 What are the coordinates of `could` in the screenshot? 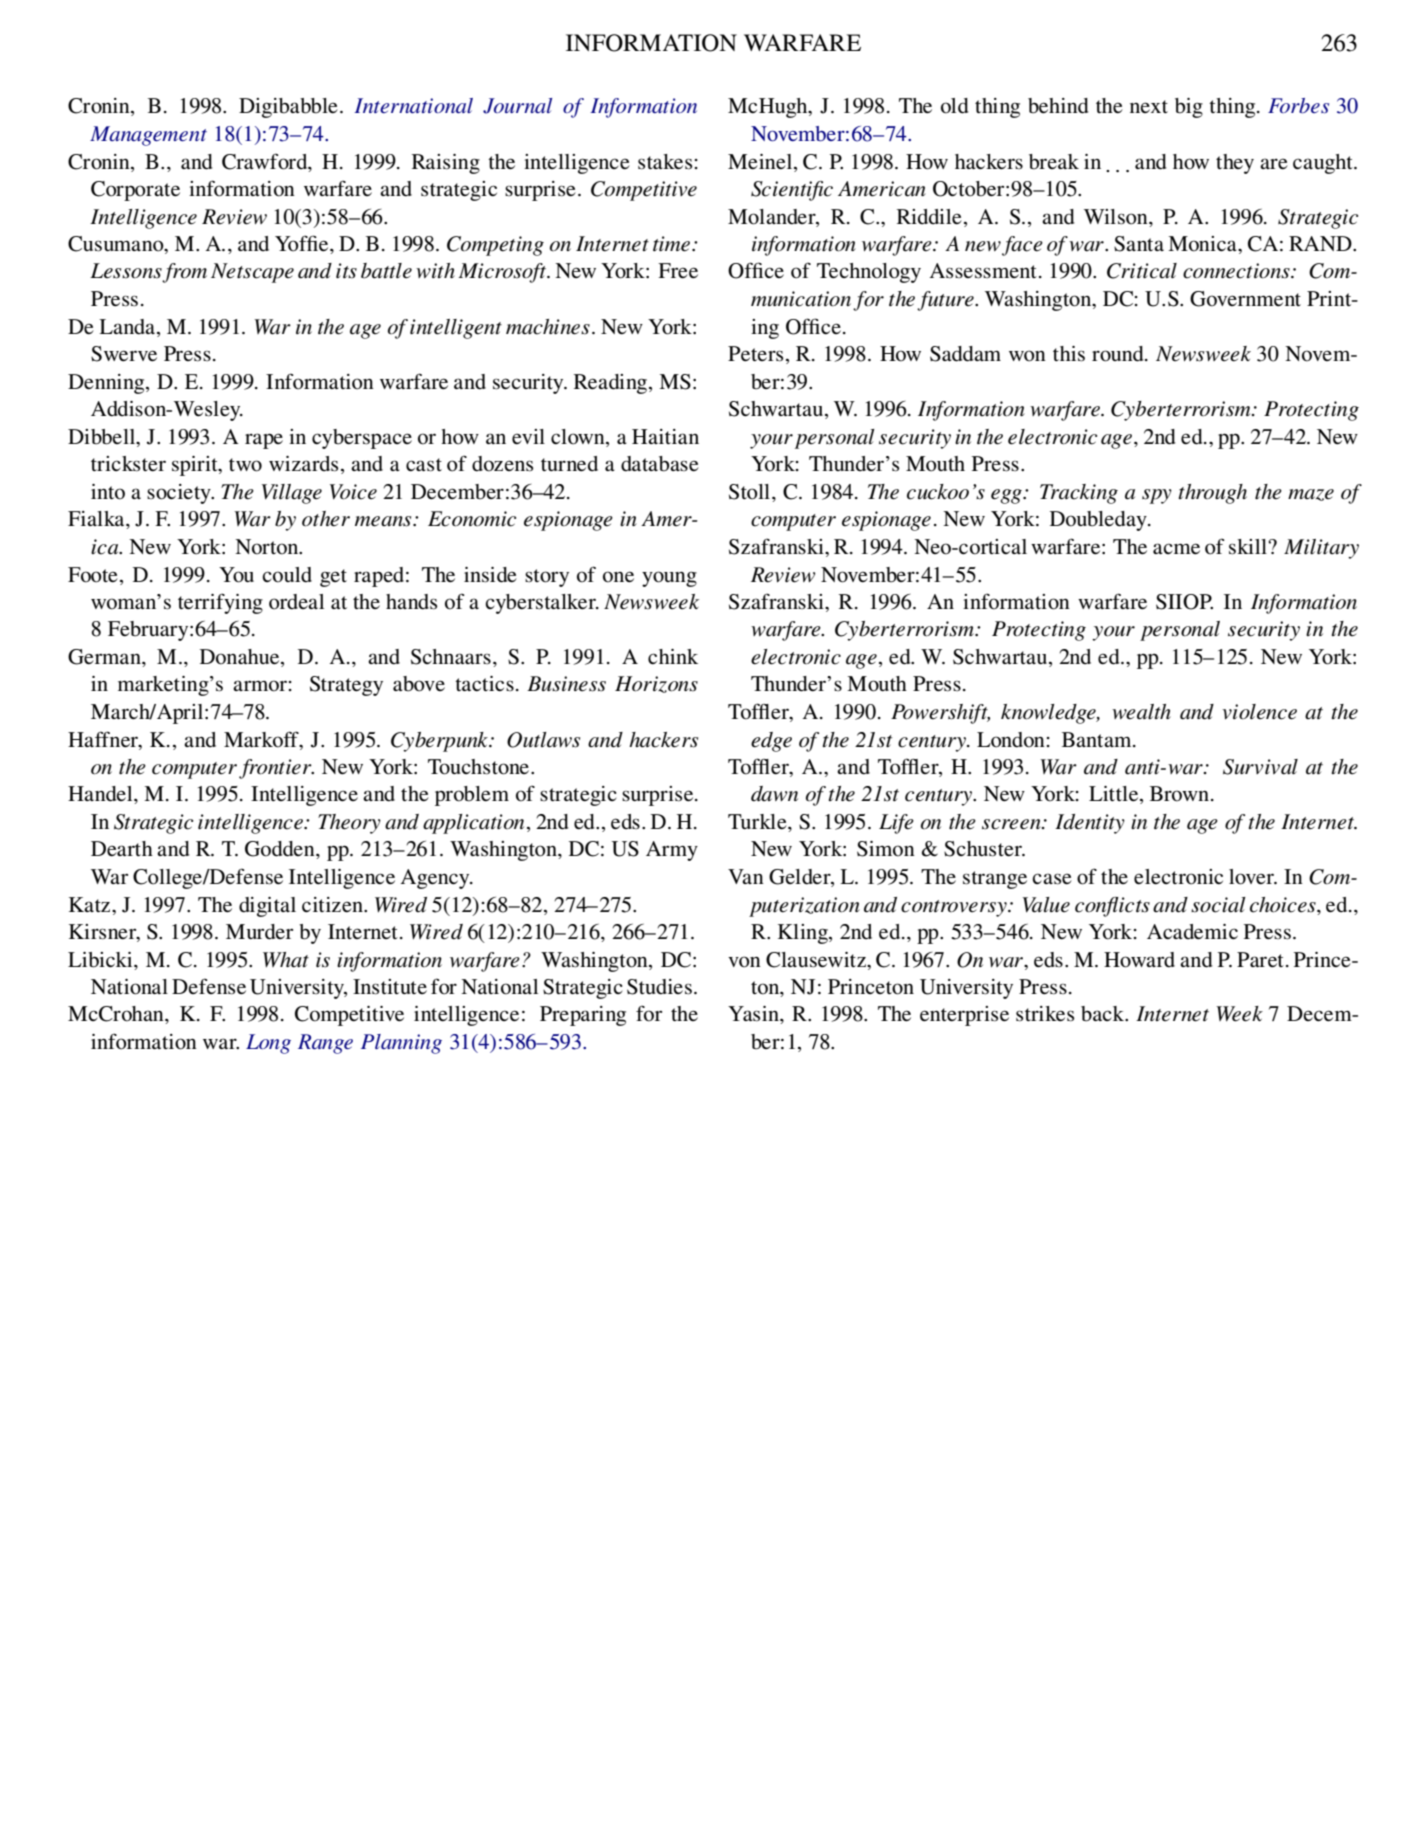 It's located at (287, 575).
